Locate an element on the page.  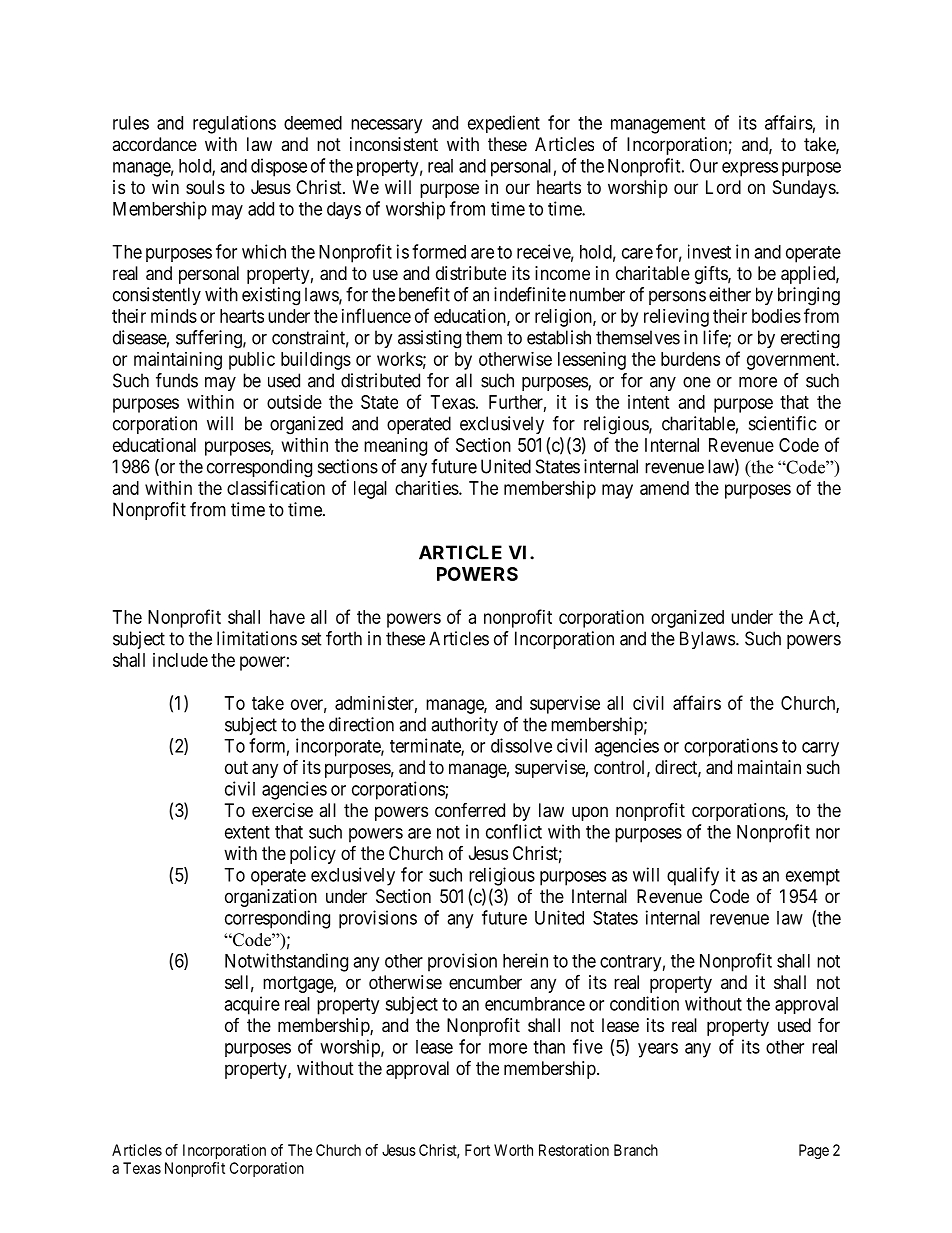
acquire is located at coordinates (252, 1005).
